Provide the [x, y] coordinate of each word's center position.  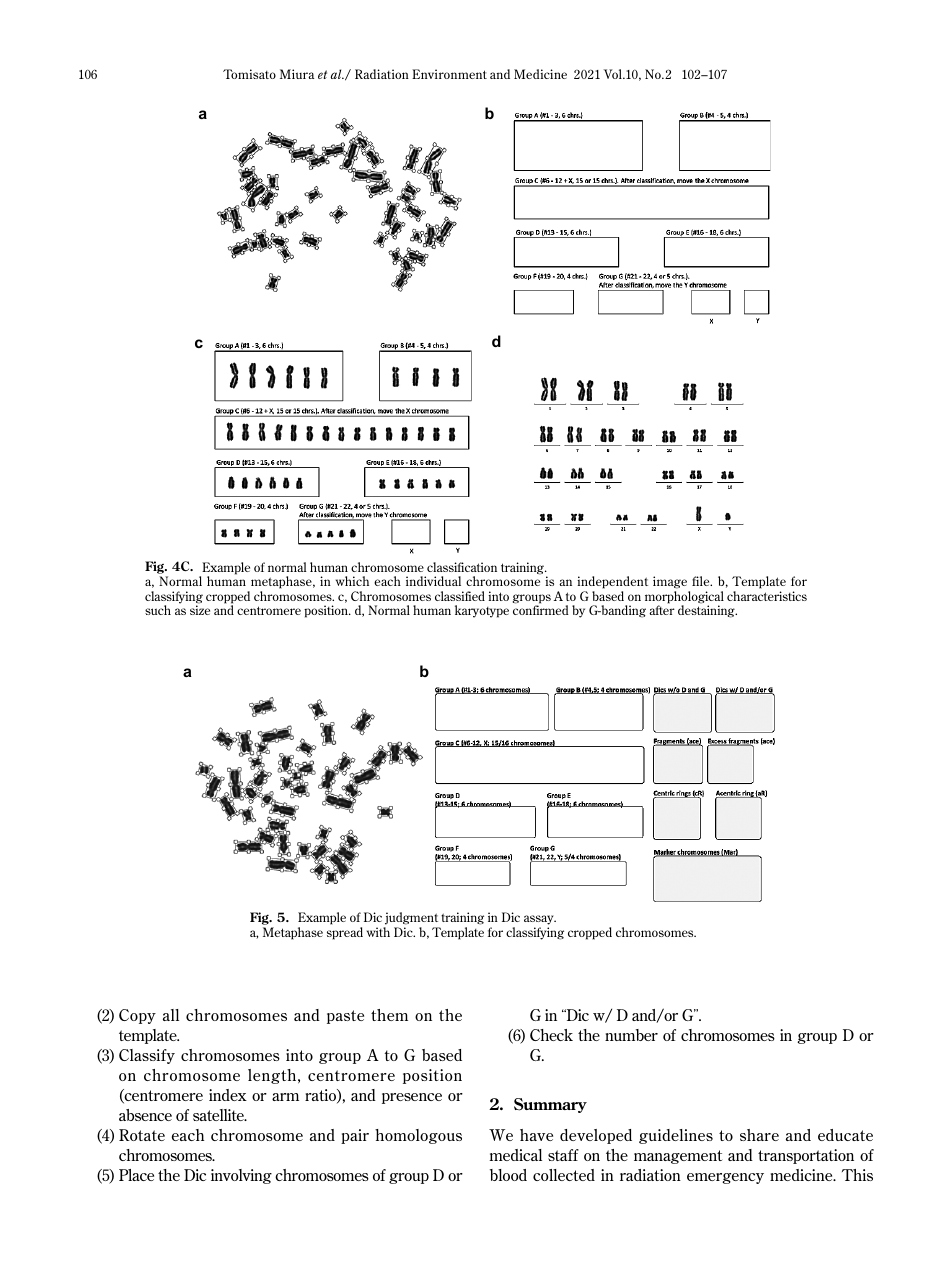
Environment [449, 74]
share [759, 1135]
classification [462, 567]
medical [515, 1155]
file [702, 581]
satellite [219, 1115]
